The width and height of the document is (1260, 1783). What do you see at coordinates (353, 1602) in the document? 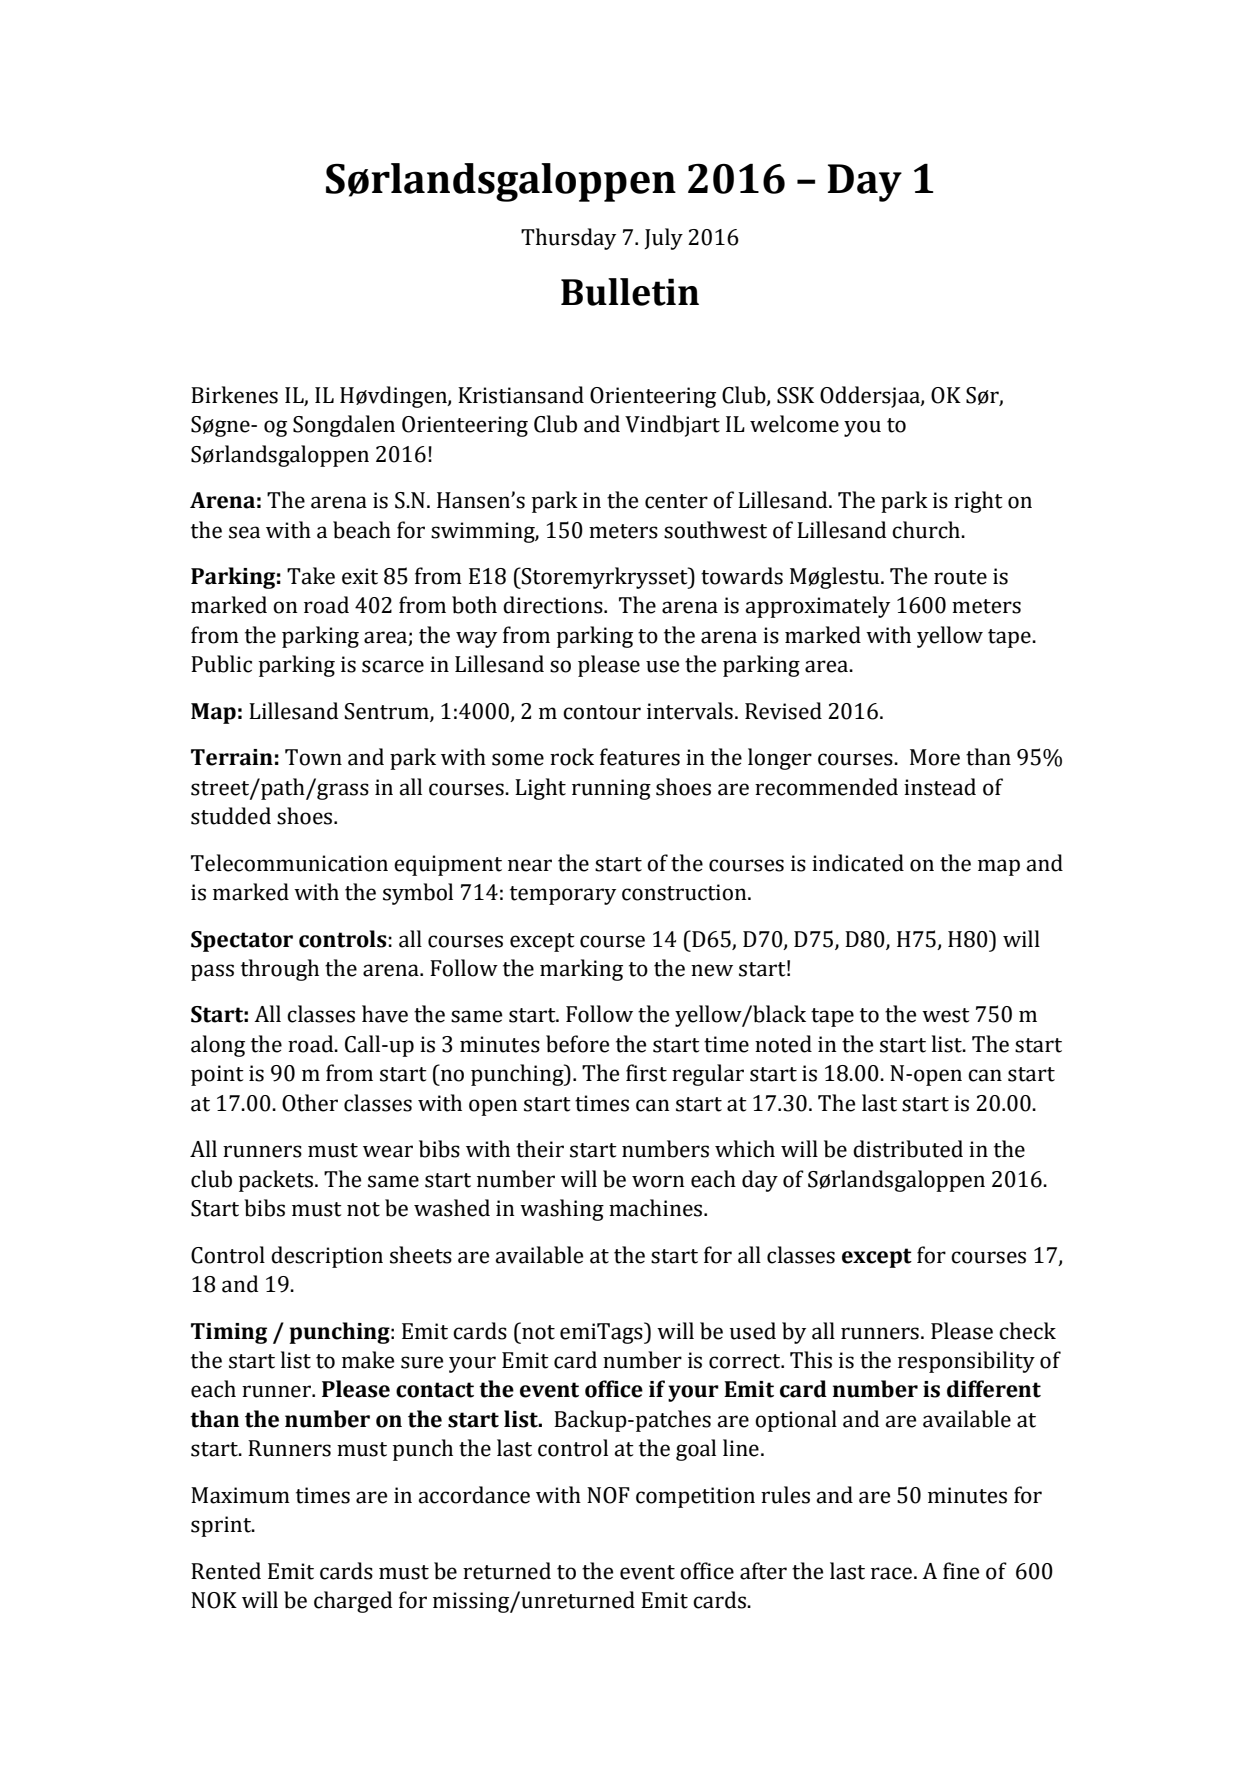
I see `charged` at bounding box center [353, 1602].
